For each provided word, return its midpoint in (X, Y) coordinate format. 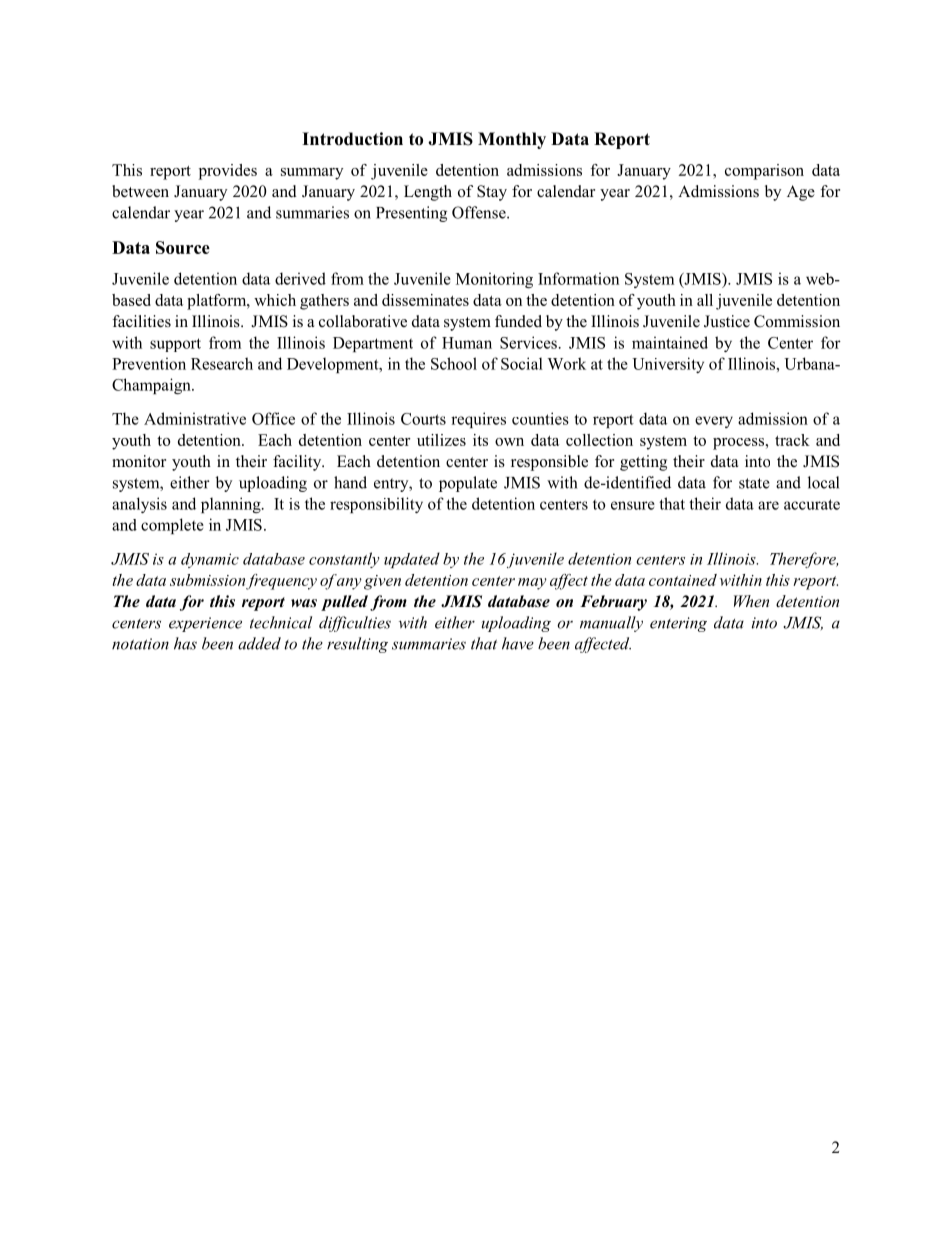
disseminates (425, 300)
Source (183, 247)
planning (232, 505)
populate (468, 484)
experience (205, 624)
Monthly (512, 140)
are (768, 505)
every (714, 422)
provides (228, 172)
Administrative (195, 418)
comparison (764, 172)
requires (478, 420)
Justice (727, 321)
